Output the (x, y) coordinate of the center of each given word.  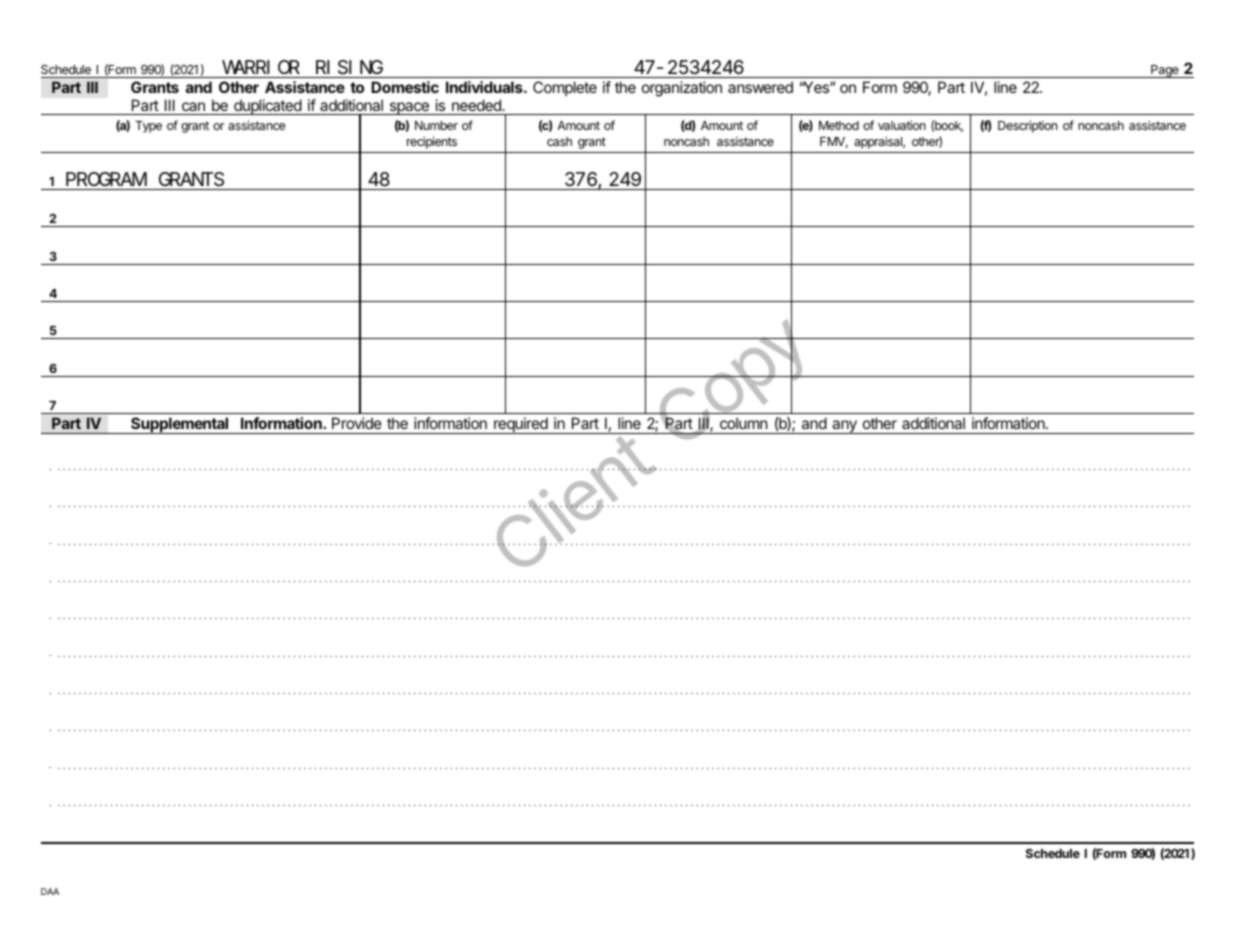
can (193, 108)
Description (1027, 126)
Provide (357, 423)
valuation (902, 125)
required (521, 425)
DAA (50, 891)
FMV (834, 142)
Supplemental (180, 425)
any (844, 427)
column (744, 423)
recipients (432, 142)
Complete (565, 88)
